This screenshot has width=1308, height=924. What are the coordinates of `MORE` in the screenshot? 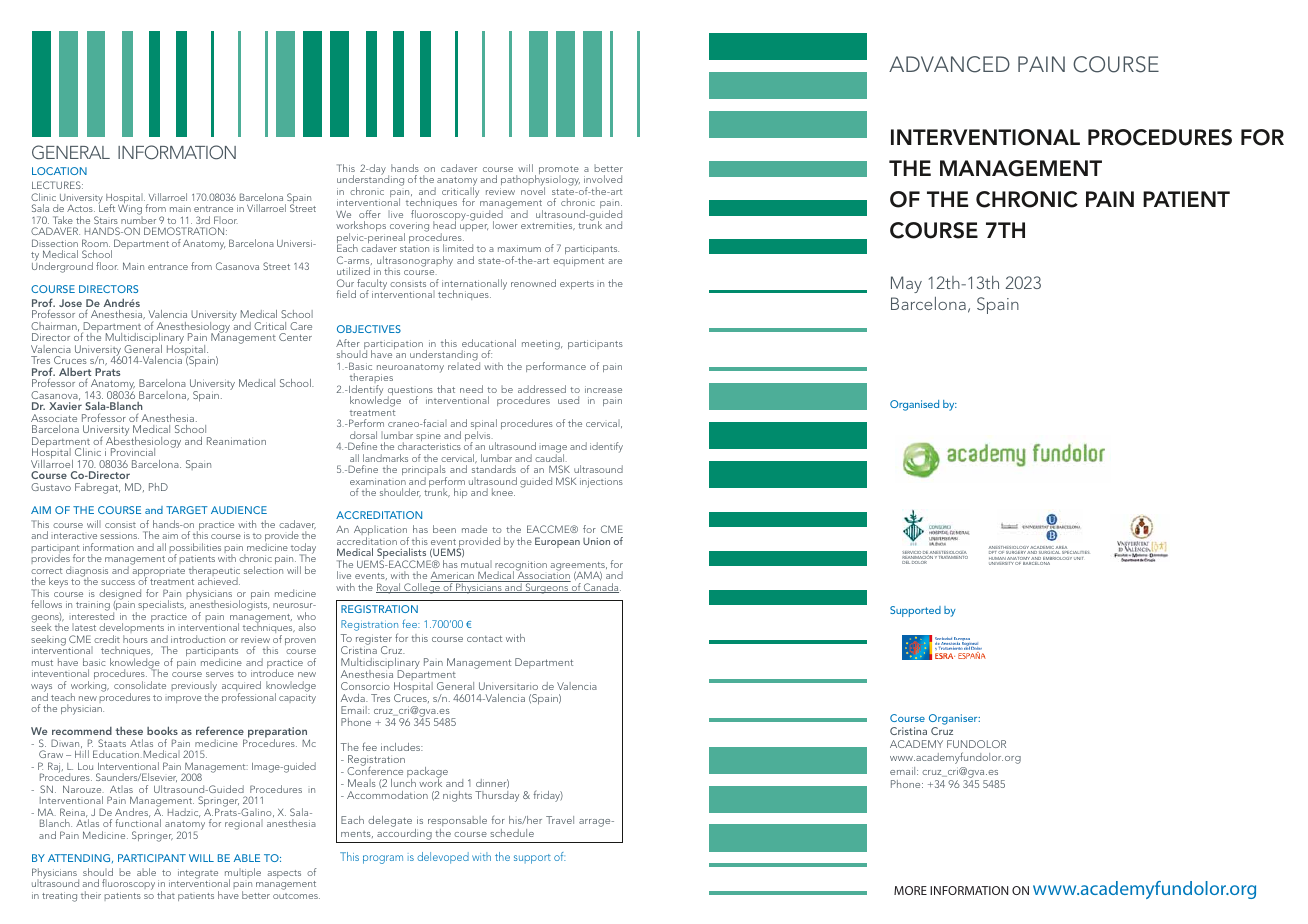 It's located at (910, 890).
